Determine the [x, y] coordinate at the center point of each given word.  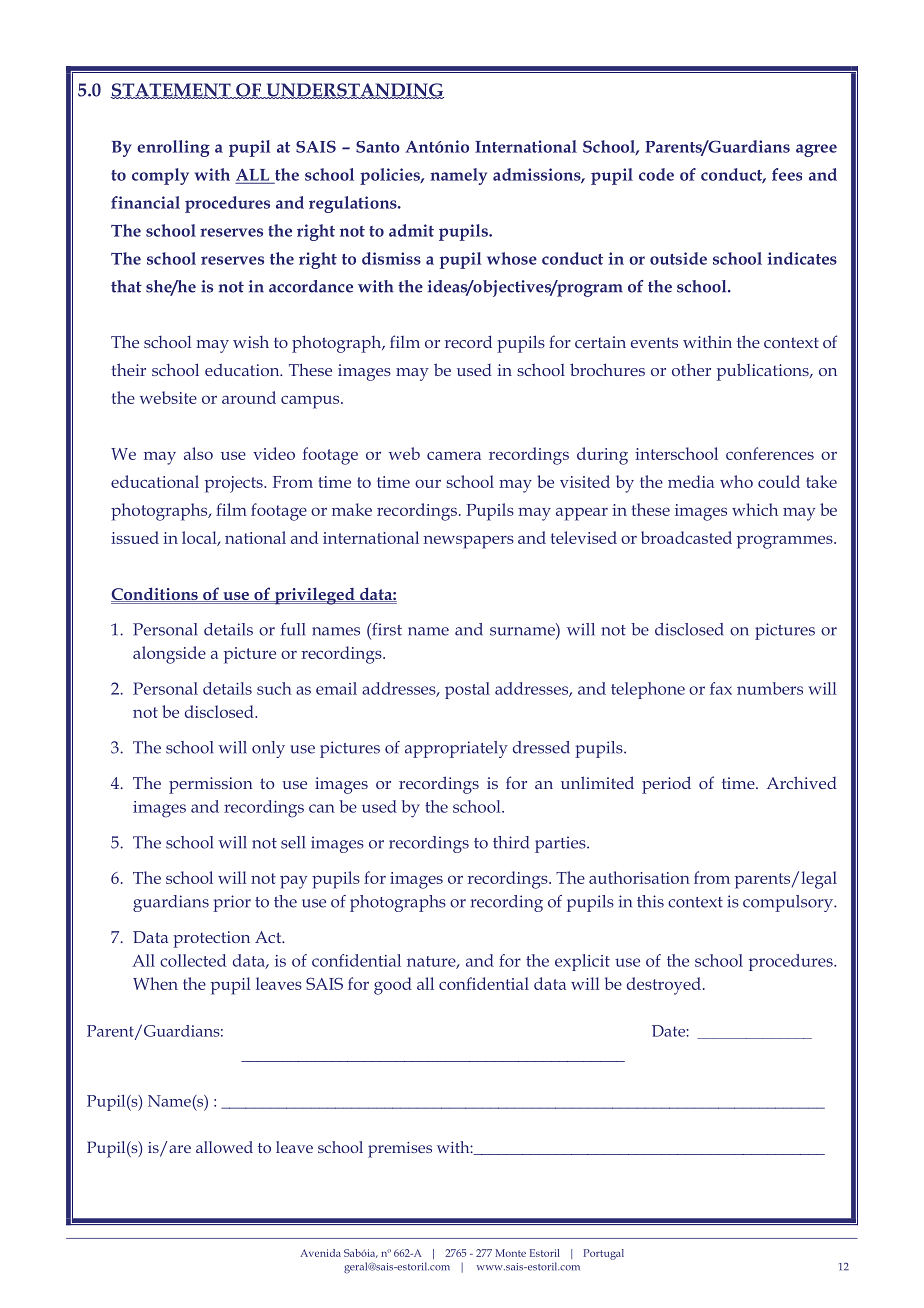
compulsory [789, 903]
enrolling [173, 148]
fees [787, 174]
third [511, 842]
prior [232, 903]
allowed [224, 1147]
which [755, 509]
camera [454, 455]
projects [235, 484]
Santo [378, 147]
